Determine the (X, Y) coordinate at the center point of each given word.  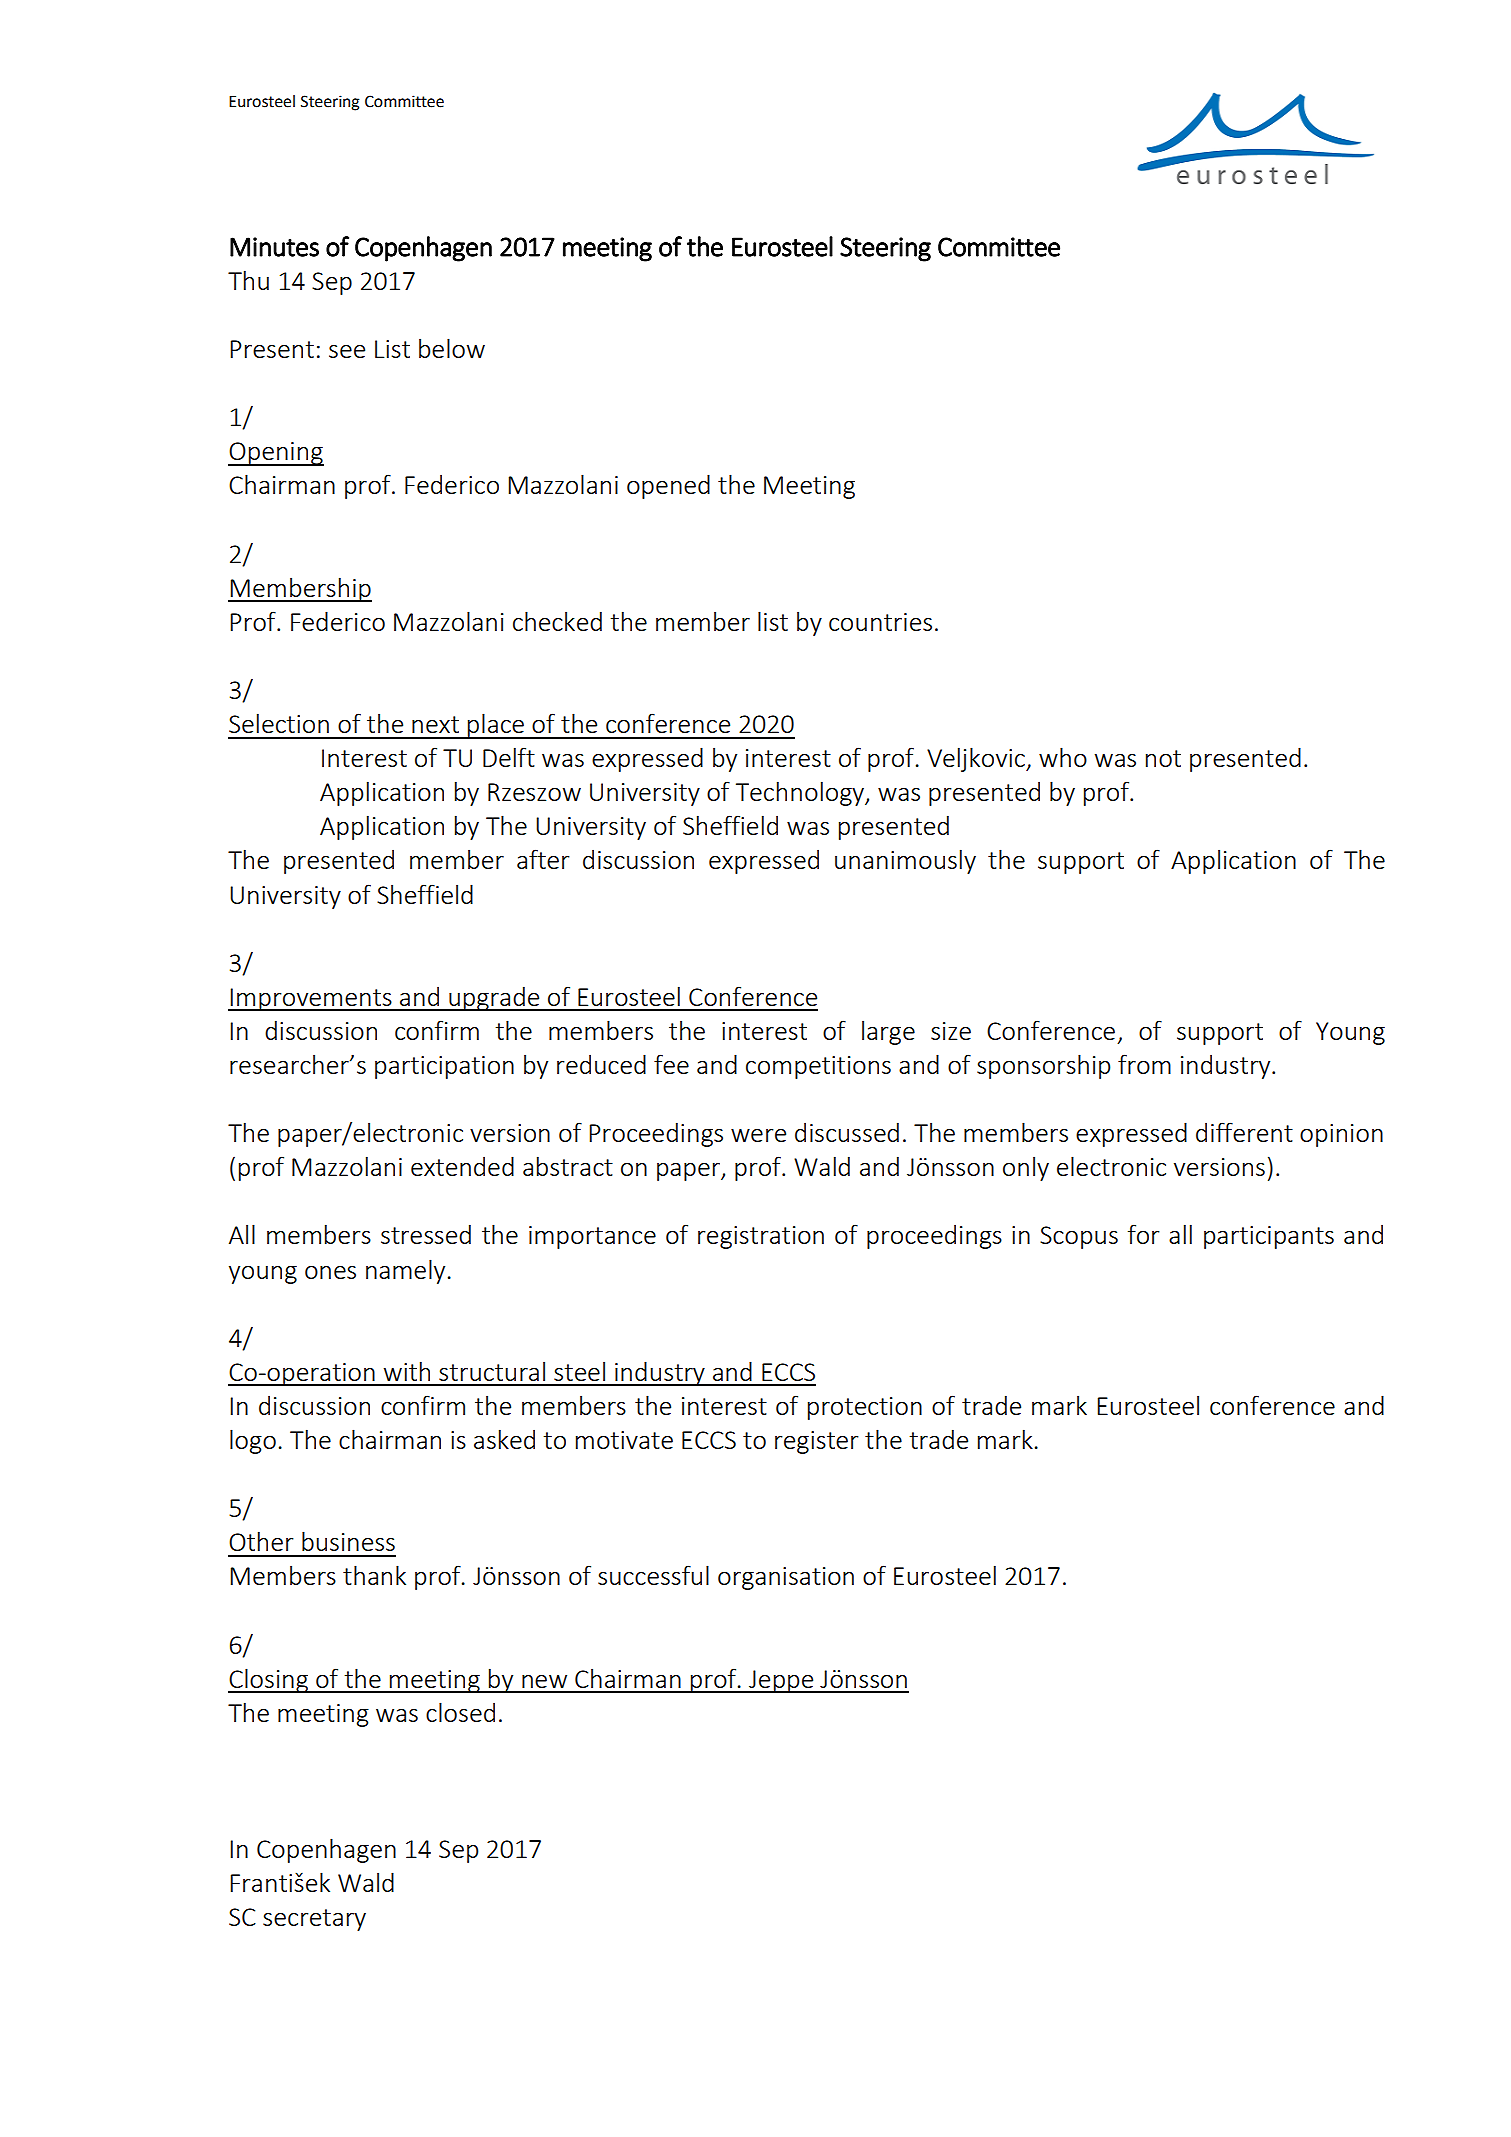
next (435, 724)
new (544, 1681)
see (347, 351)
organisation (786, 1578)
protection (865, 1408)
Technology (801, 793)
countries (880, 622)
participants (1269, 1237)
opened (668, 486)
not (1163, 758)
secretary (314, 1920)
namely (405, 1271)
